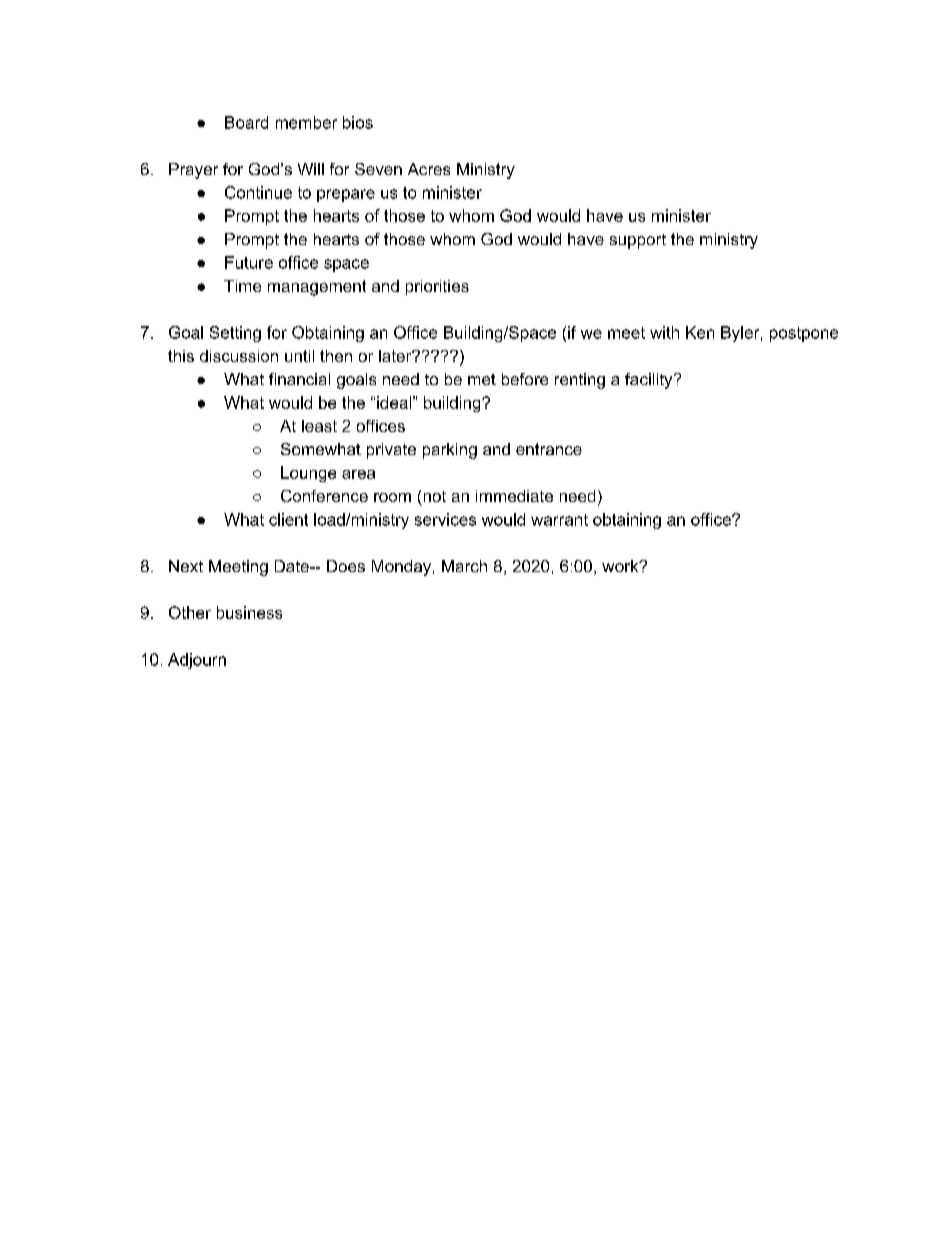 The height and width of the screenshot is (1233, 952). Describe the element at coordinates (235, 334) in the screenshot. I see `Setting` at that location.
